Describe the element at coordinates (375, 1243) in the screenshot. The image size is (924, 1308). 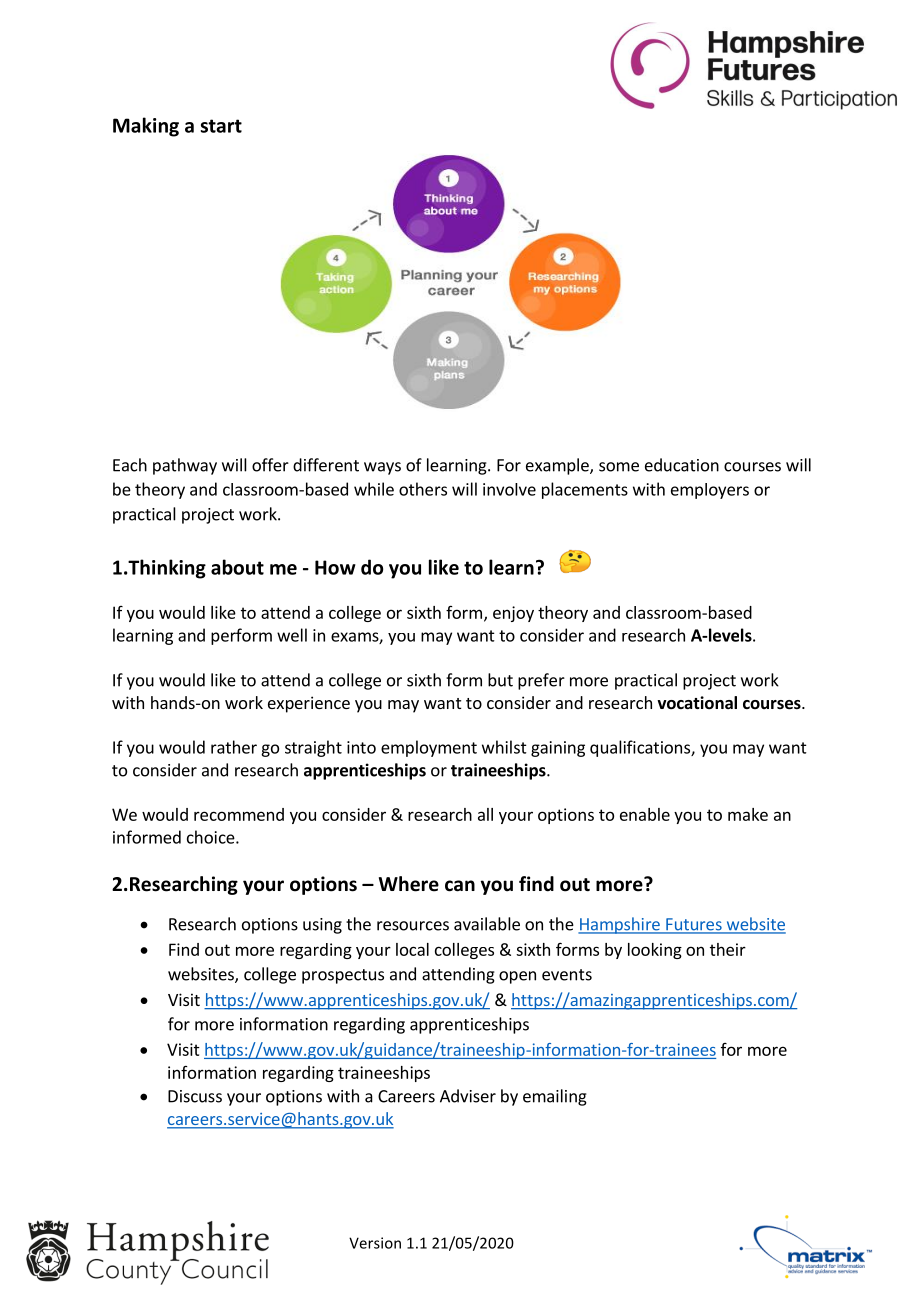
I see `Version` at that location.
